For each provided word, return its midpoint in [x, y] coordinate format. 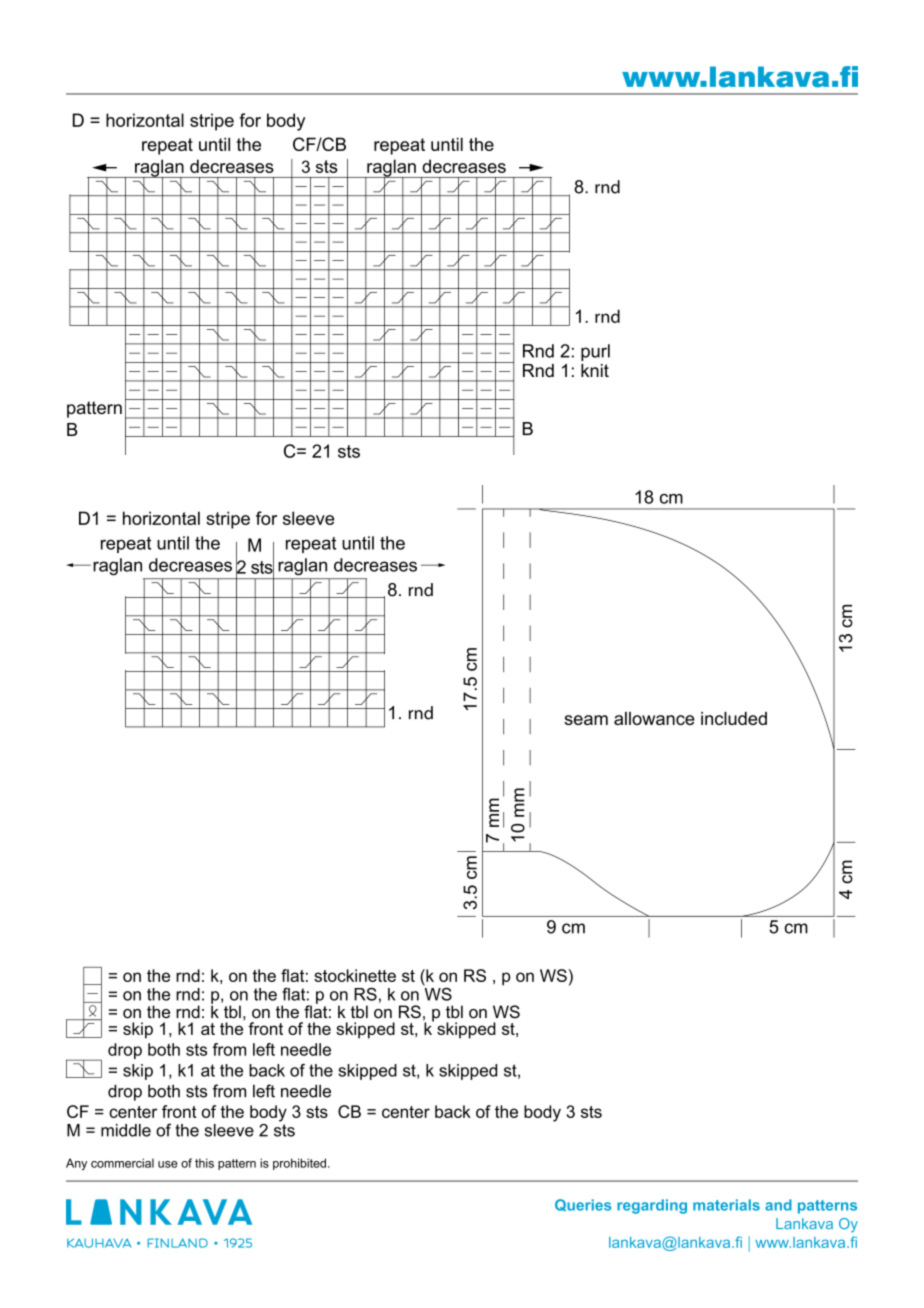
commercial [122, 1163]
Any [76, 1164]
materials [726, 1205]
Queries [583, 1205]
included [734, 718]
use [167, 1164]
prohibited [299, 1164]
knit [595, 370]
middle [126, 1130]
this [204, 1163]
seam [586, 720]
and [778, 1205]
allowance [654, 718]
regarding [652, 1206]
